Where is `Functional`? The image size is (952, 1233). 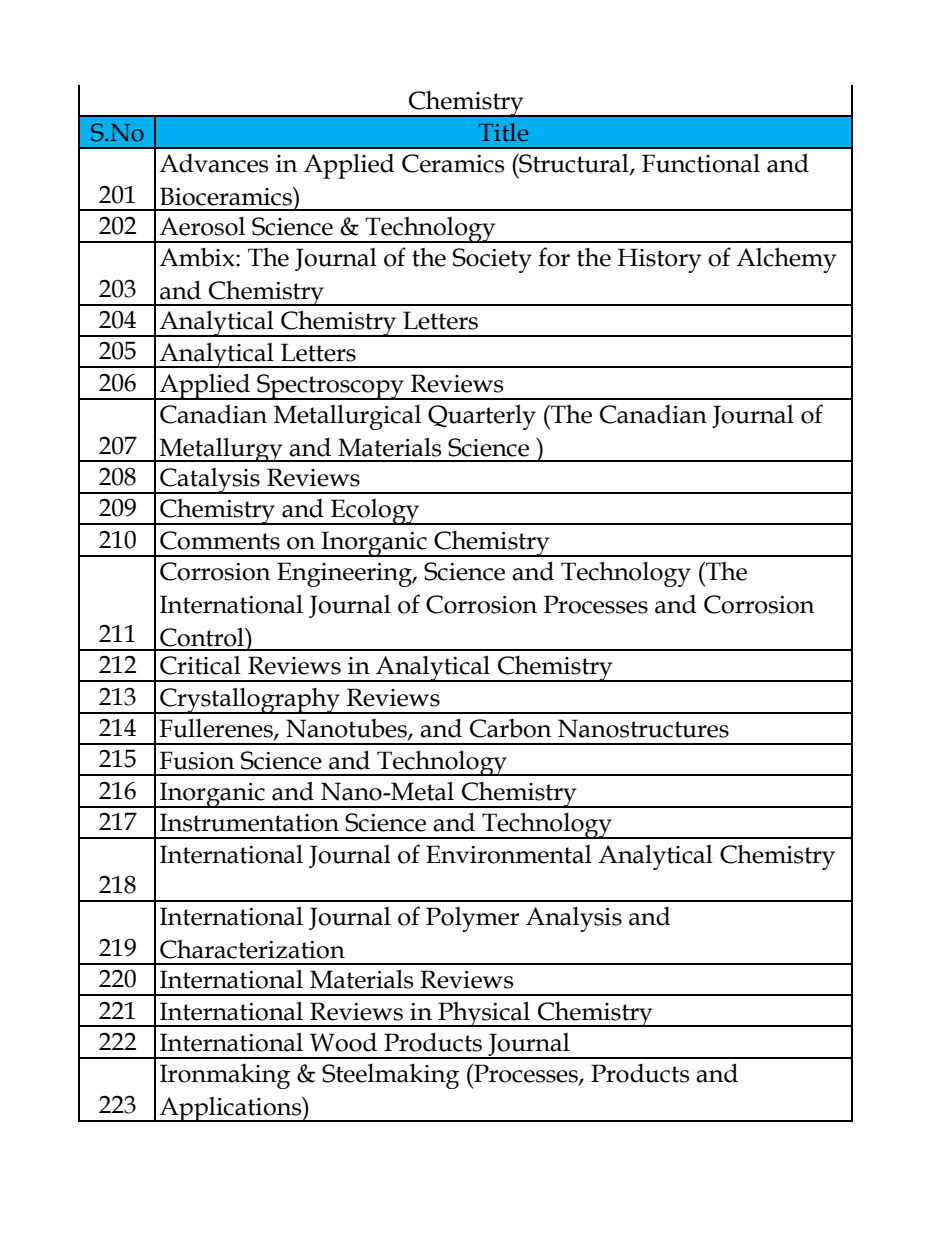
Functional is located at coordinates (701, 163).
